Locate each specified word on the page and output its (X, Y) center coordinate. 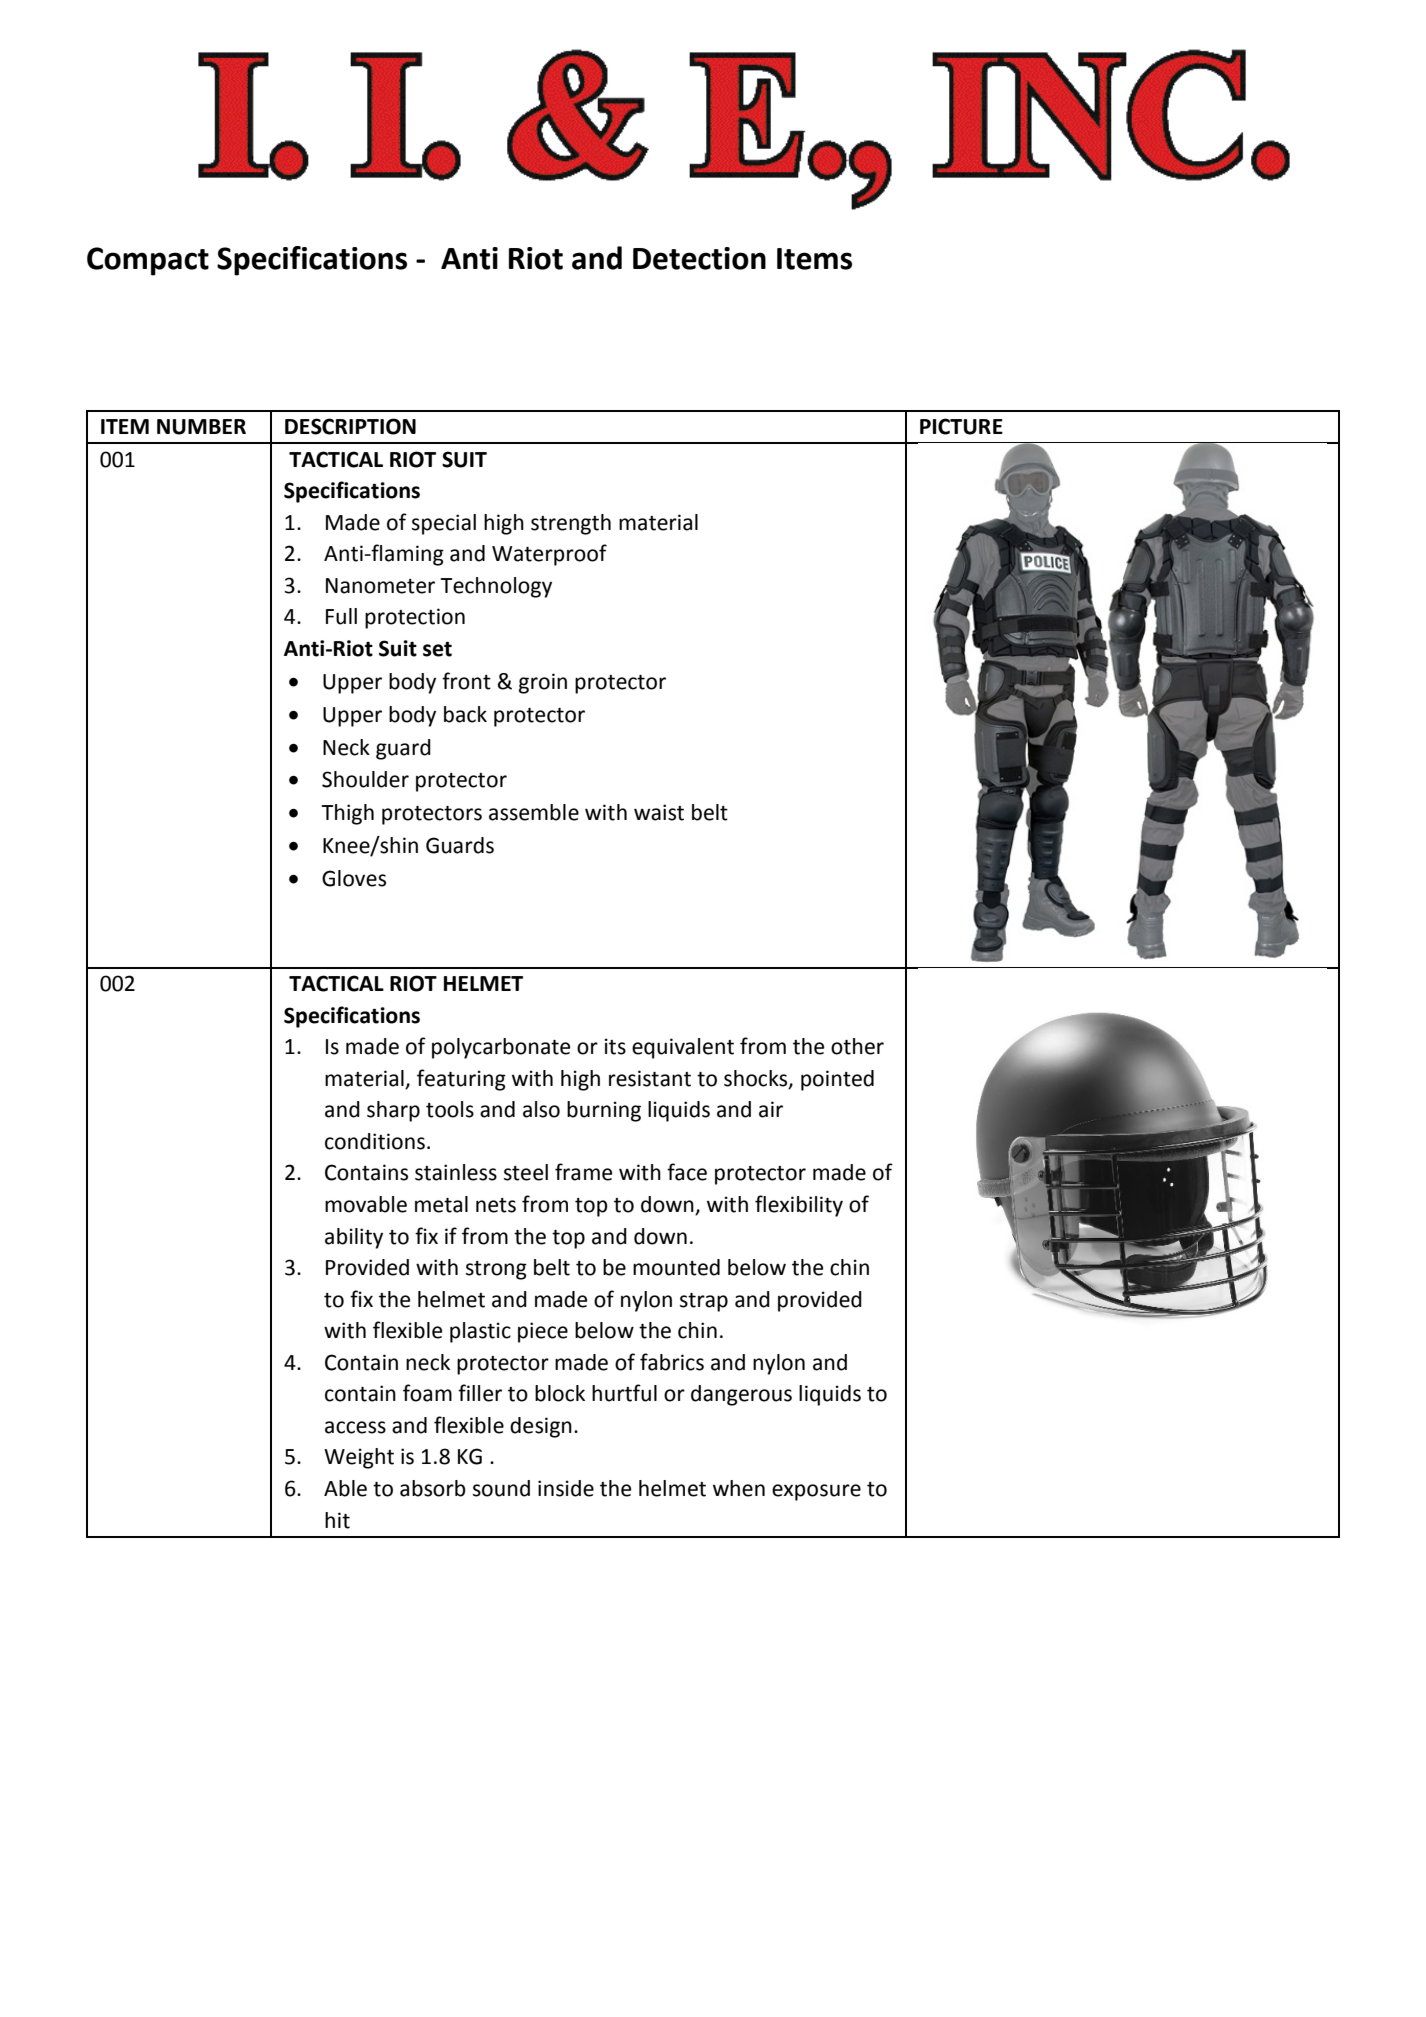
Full (341, 616)
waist (659, 812)
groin (543, 683)
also (541, 1109)
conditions (375, 1141)
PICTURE (961, 426)
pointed (837, 1080)
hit (337, 1520)
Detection (699, 258)
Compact (148, 261)
